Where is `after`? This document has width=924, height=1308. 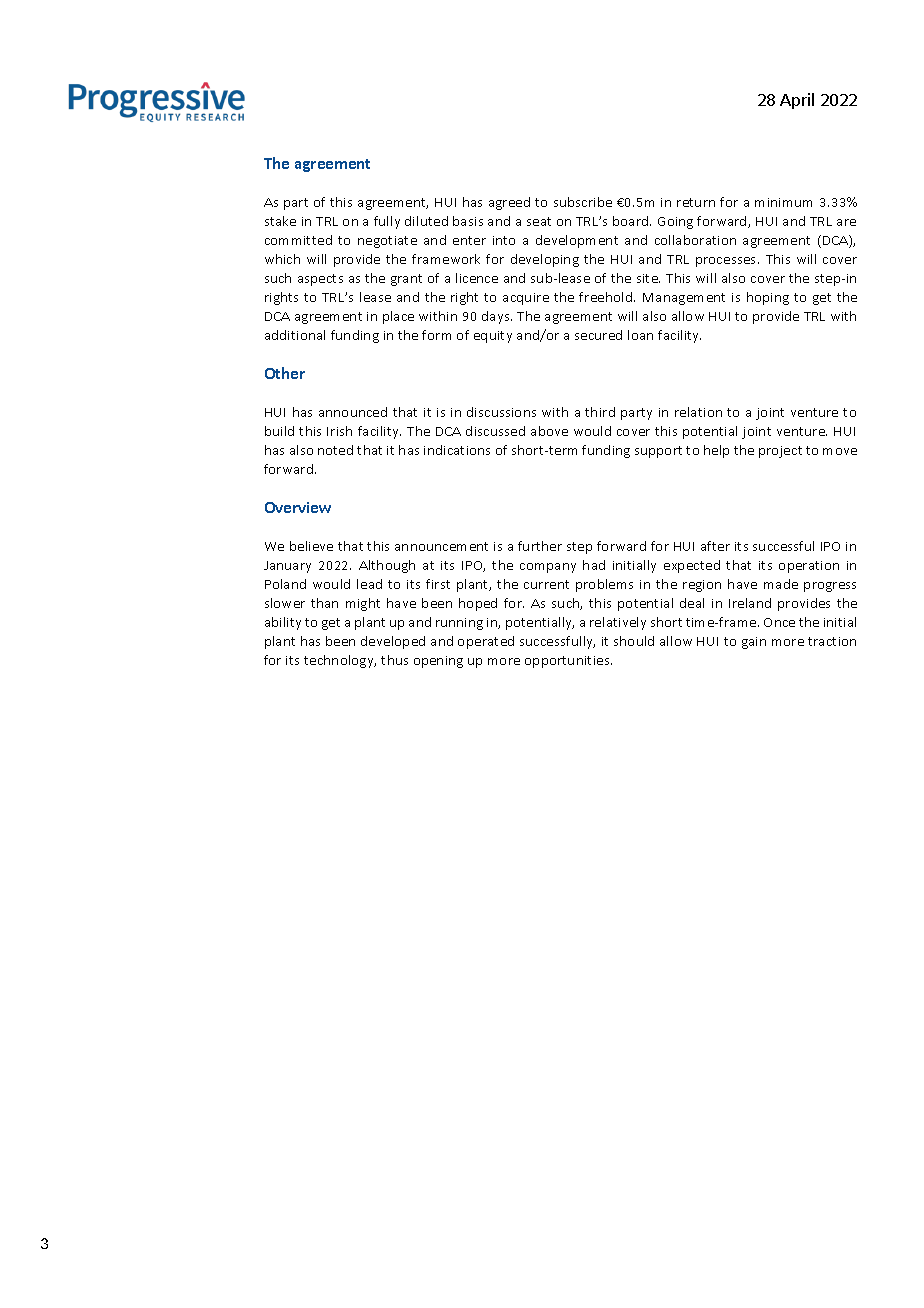 after is located at coordinates (715, 546).
